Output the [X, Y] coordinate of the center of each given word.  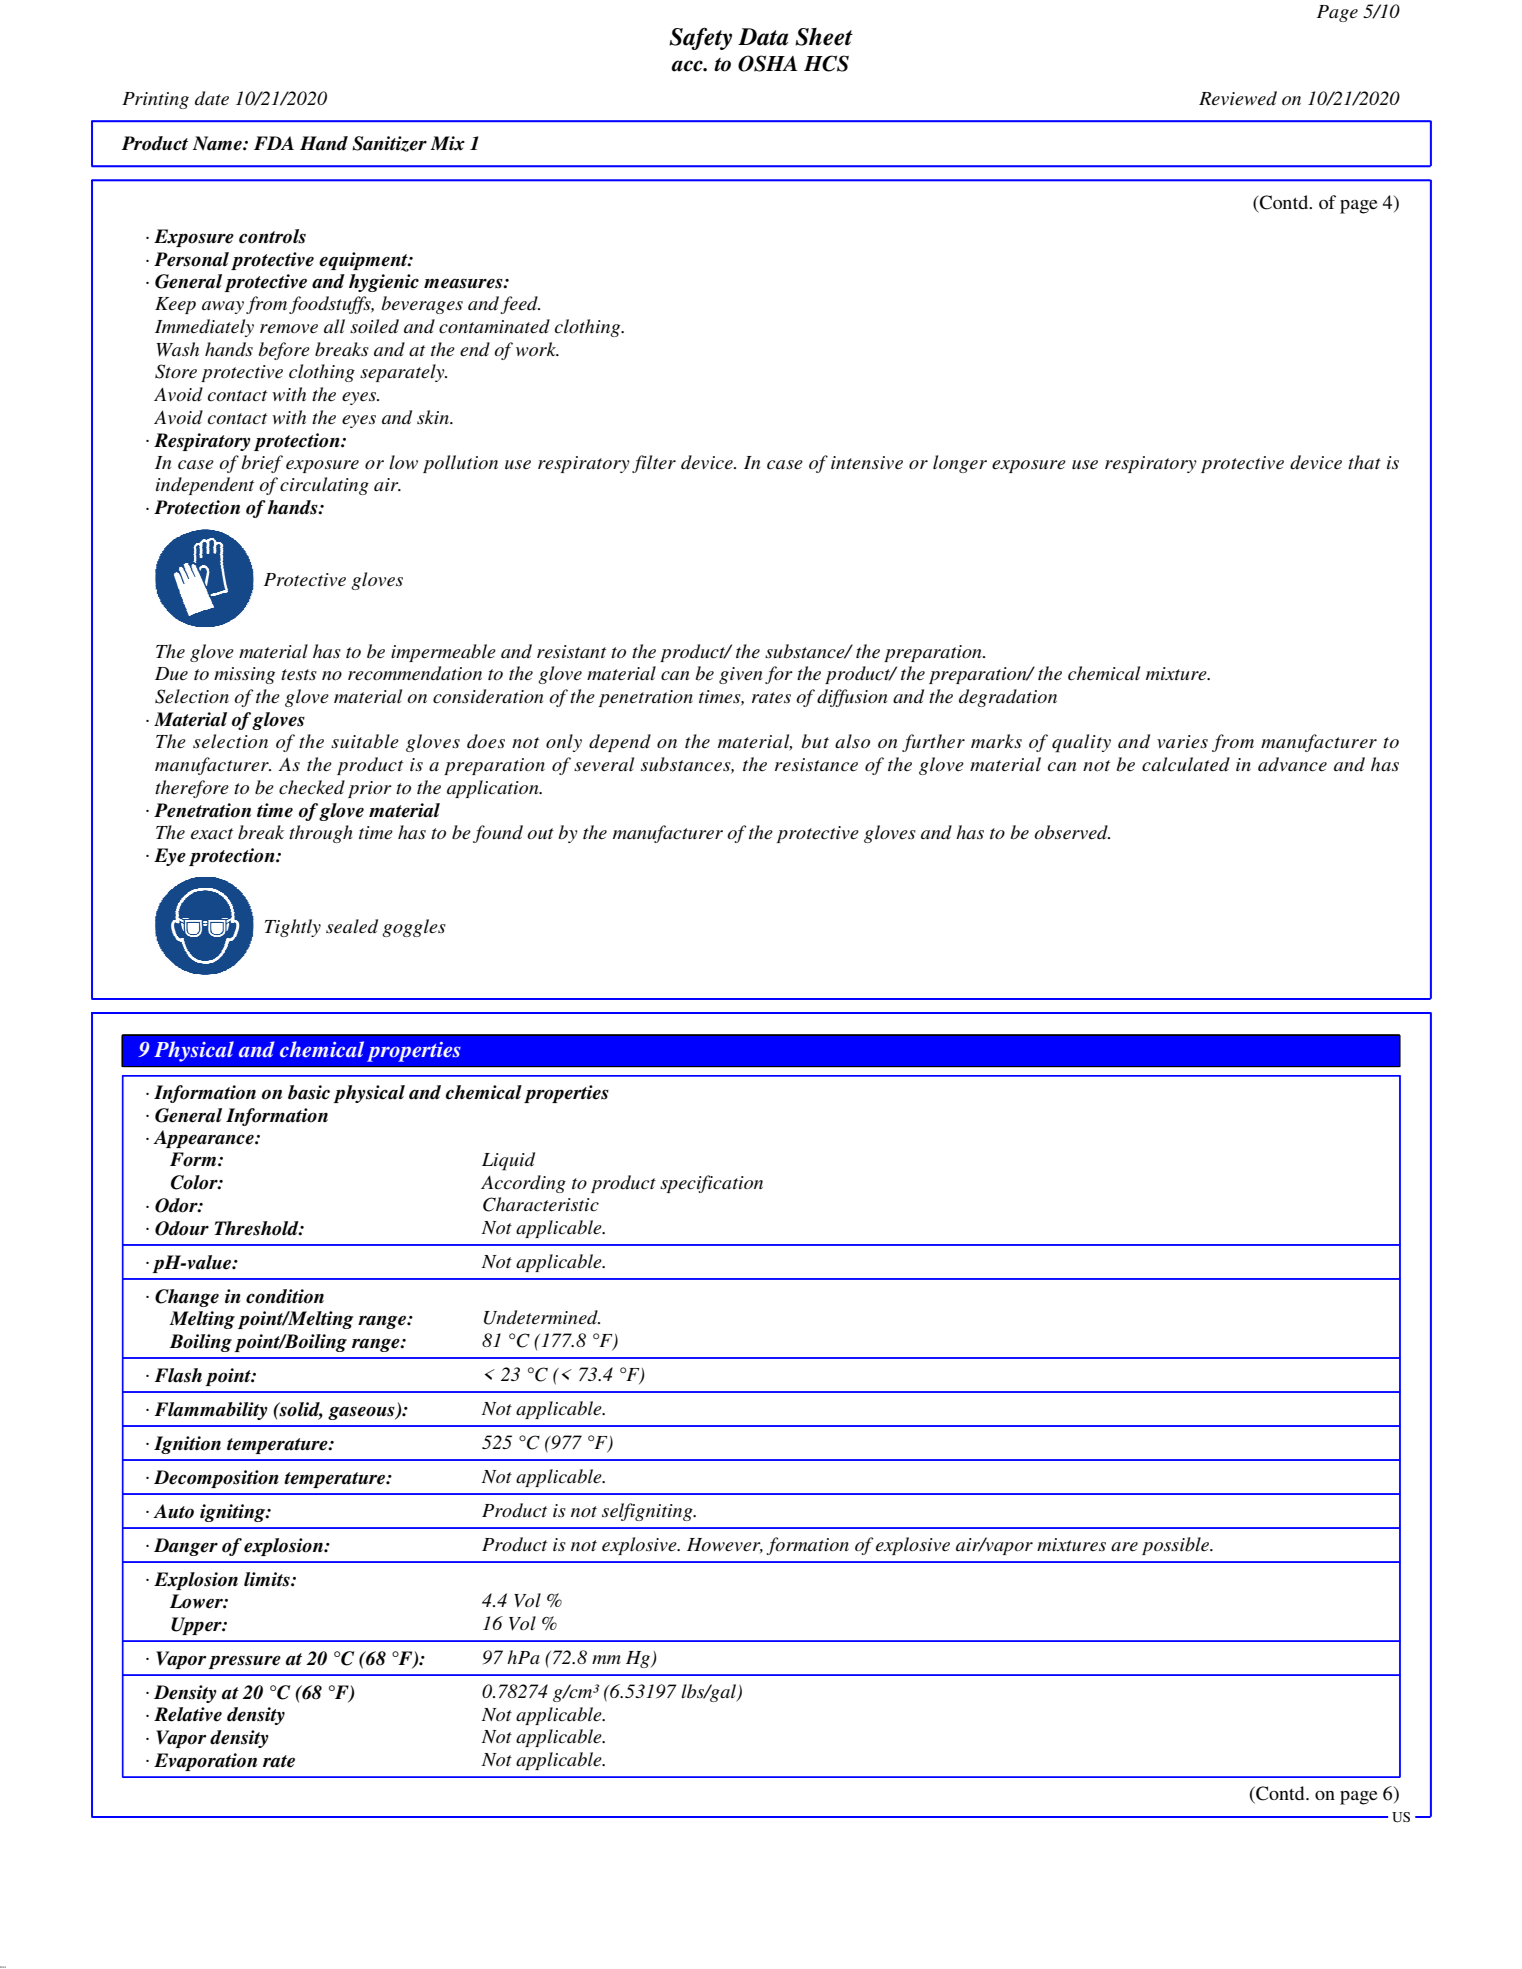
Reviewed [1238, 98]
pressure [244, 1662]
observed [1072, 832]
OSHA [768, 63]
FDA [274, 143]
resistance [816, 765]
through [321, 834]
